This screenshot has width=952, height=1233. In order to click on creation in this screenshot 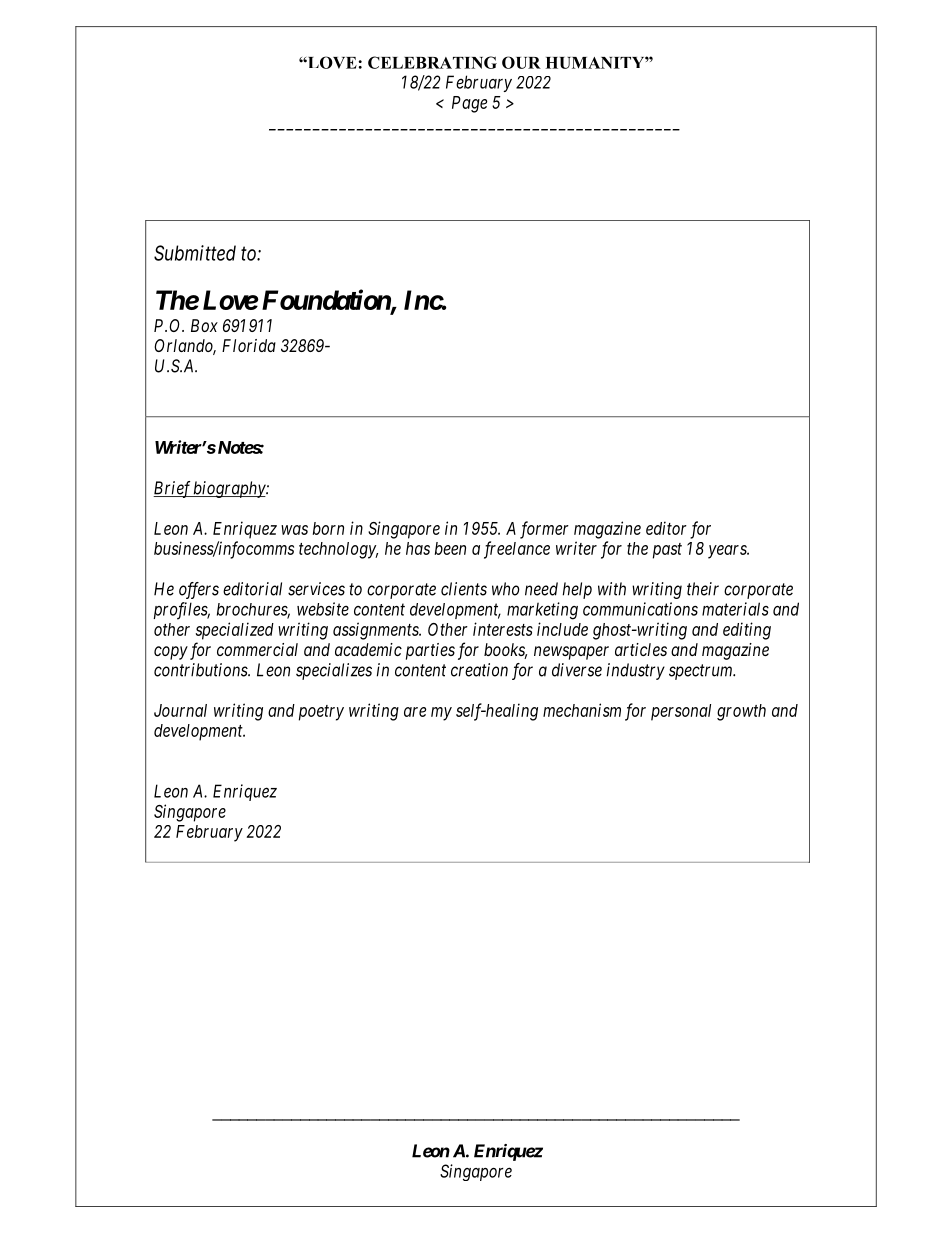, I will do `click(479, 670)`.
